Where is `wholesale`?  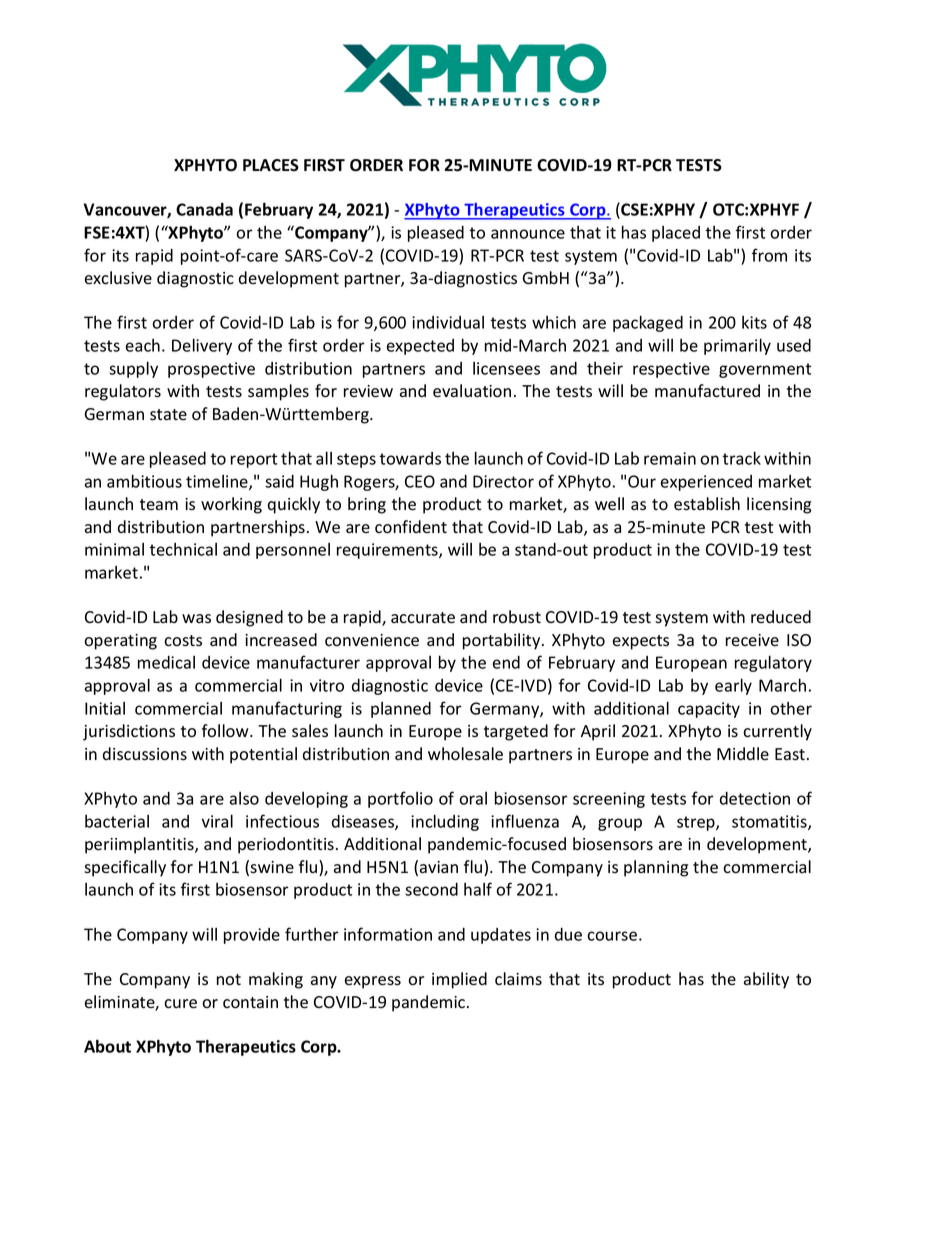 wholesale is located at coordinates (465, 754).
